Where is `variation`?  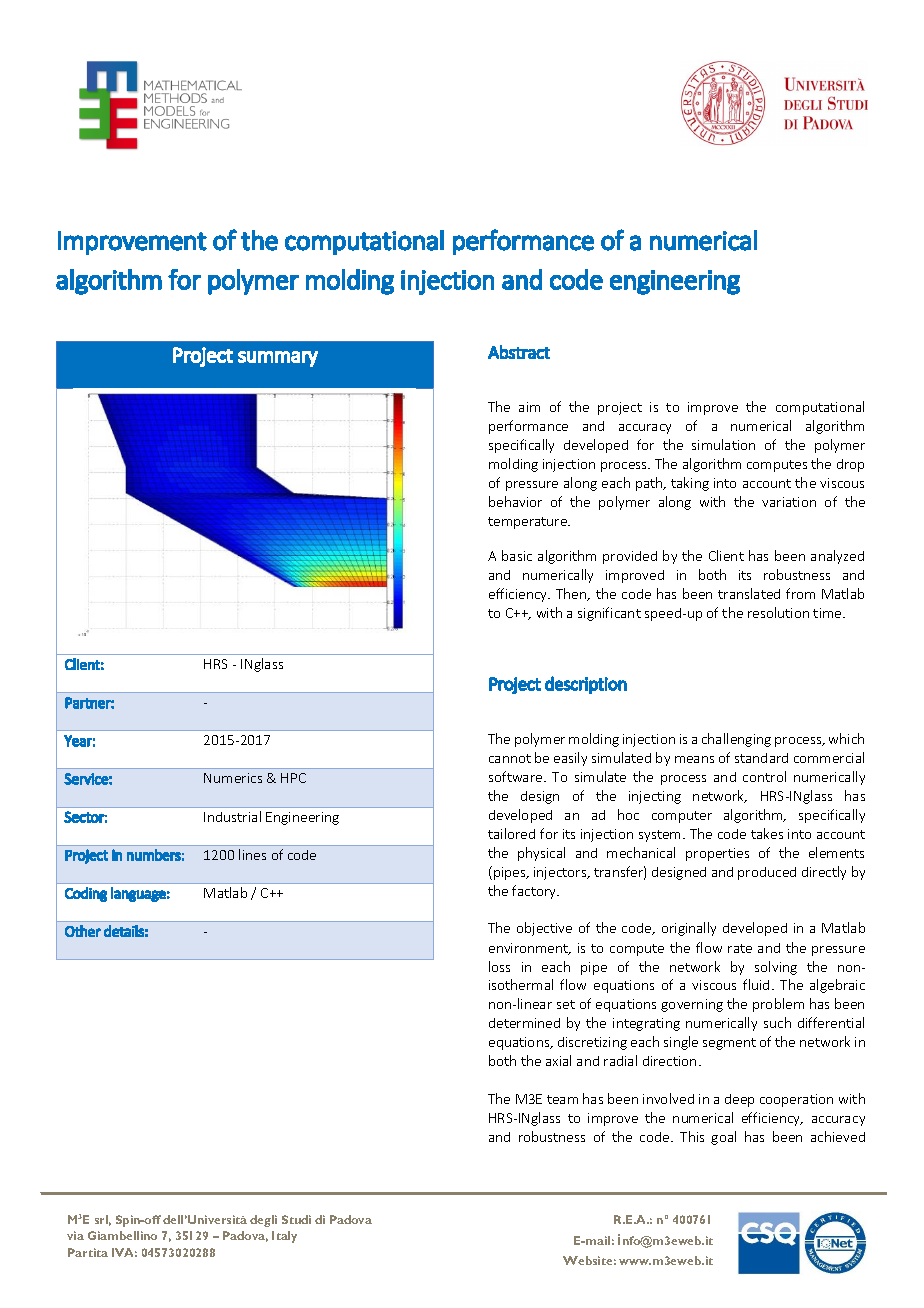 variation is located at coordinates (789, 502).
